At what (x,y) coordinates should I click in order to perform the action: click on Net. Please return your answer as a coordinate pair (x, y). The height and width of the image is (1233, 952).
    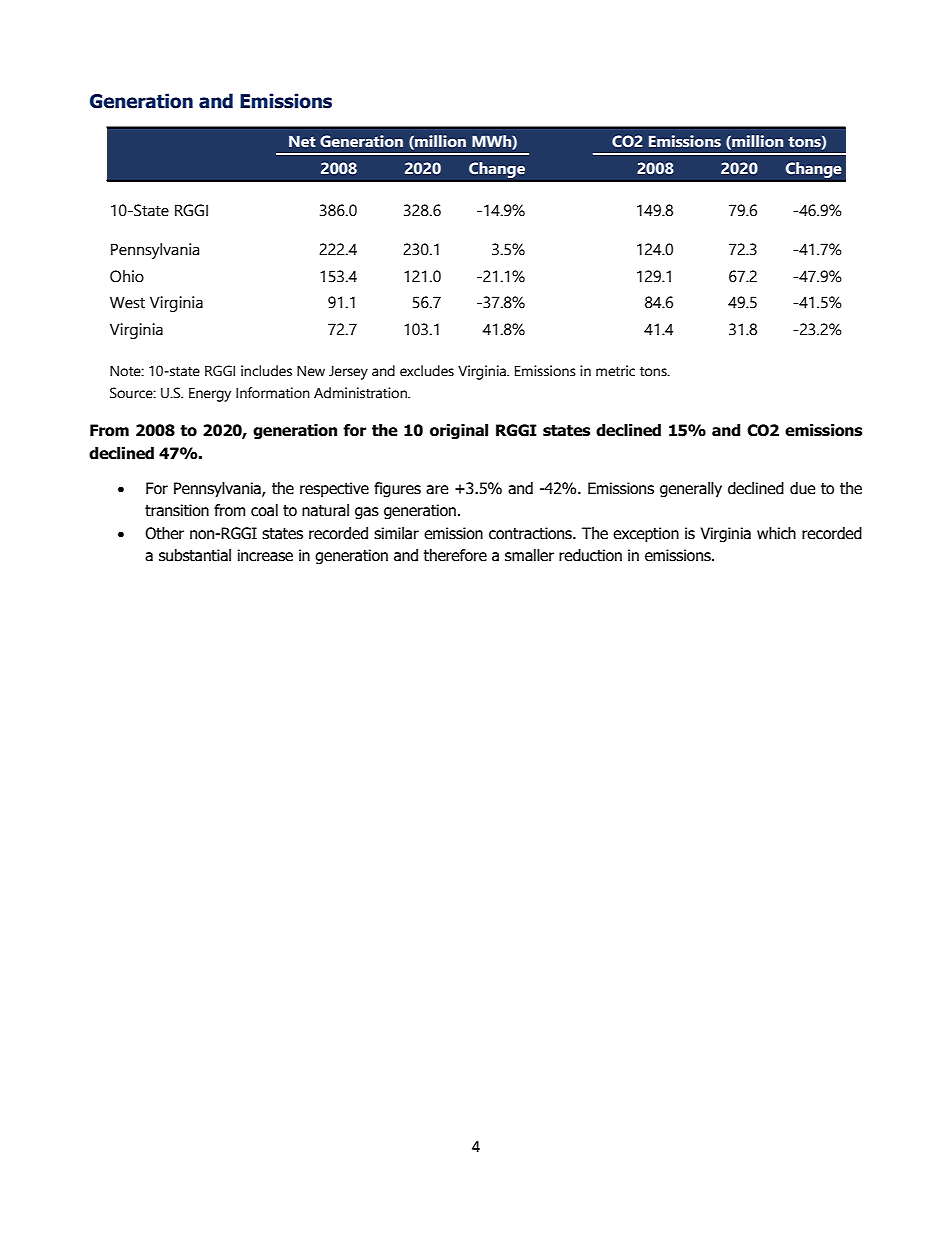
    Looking at the image, I should click on (302, 141).
